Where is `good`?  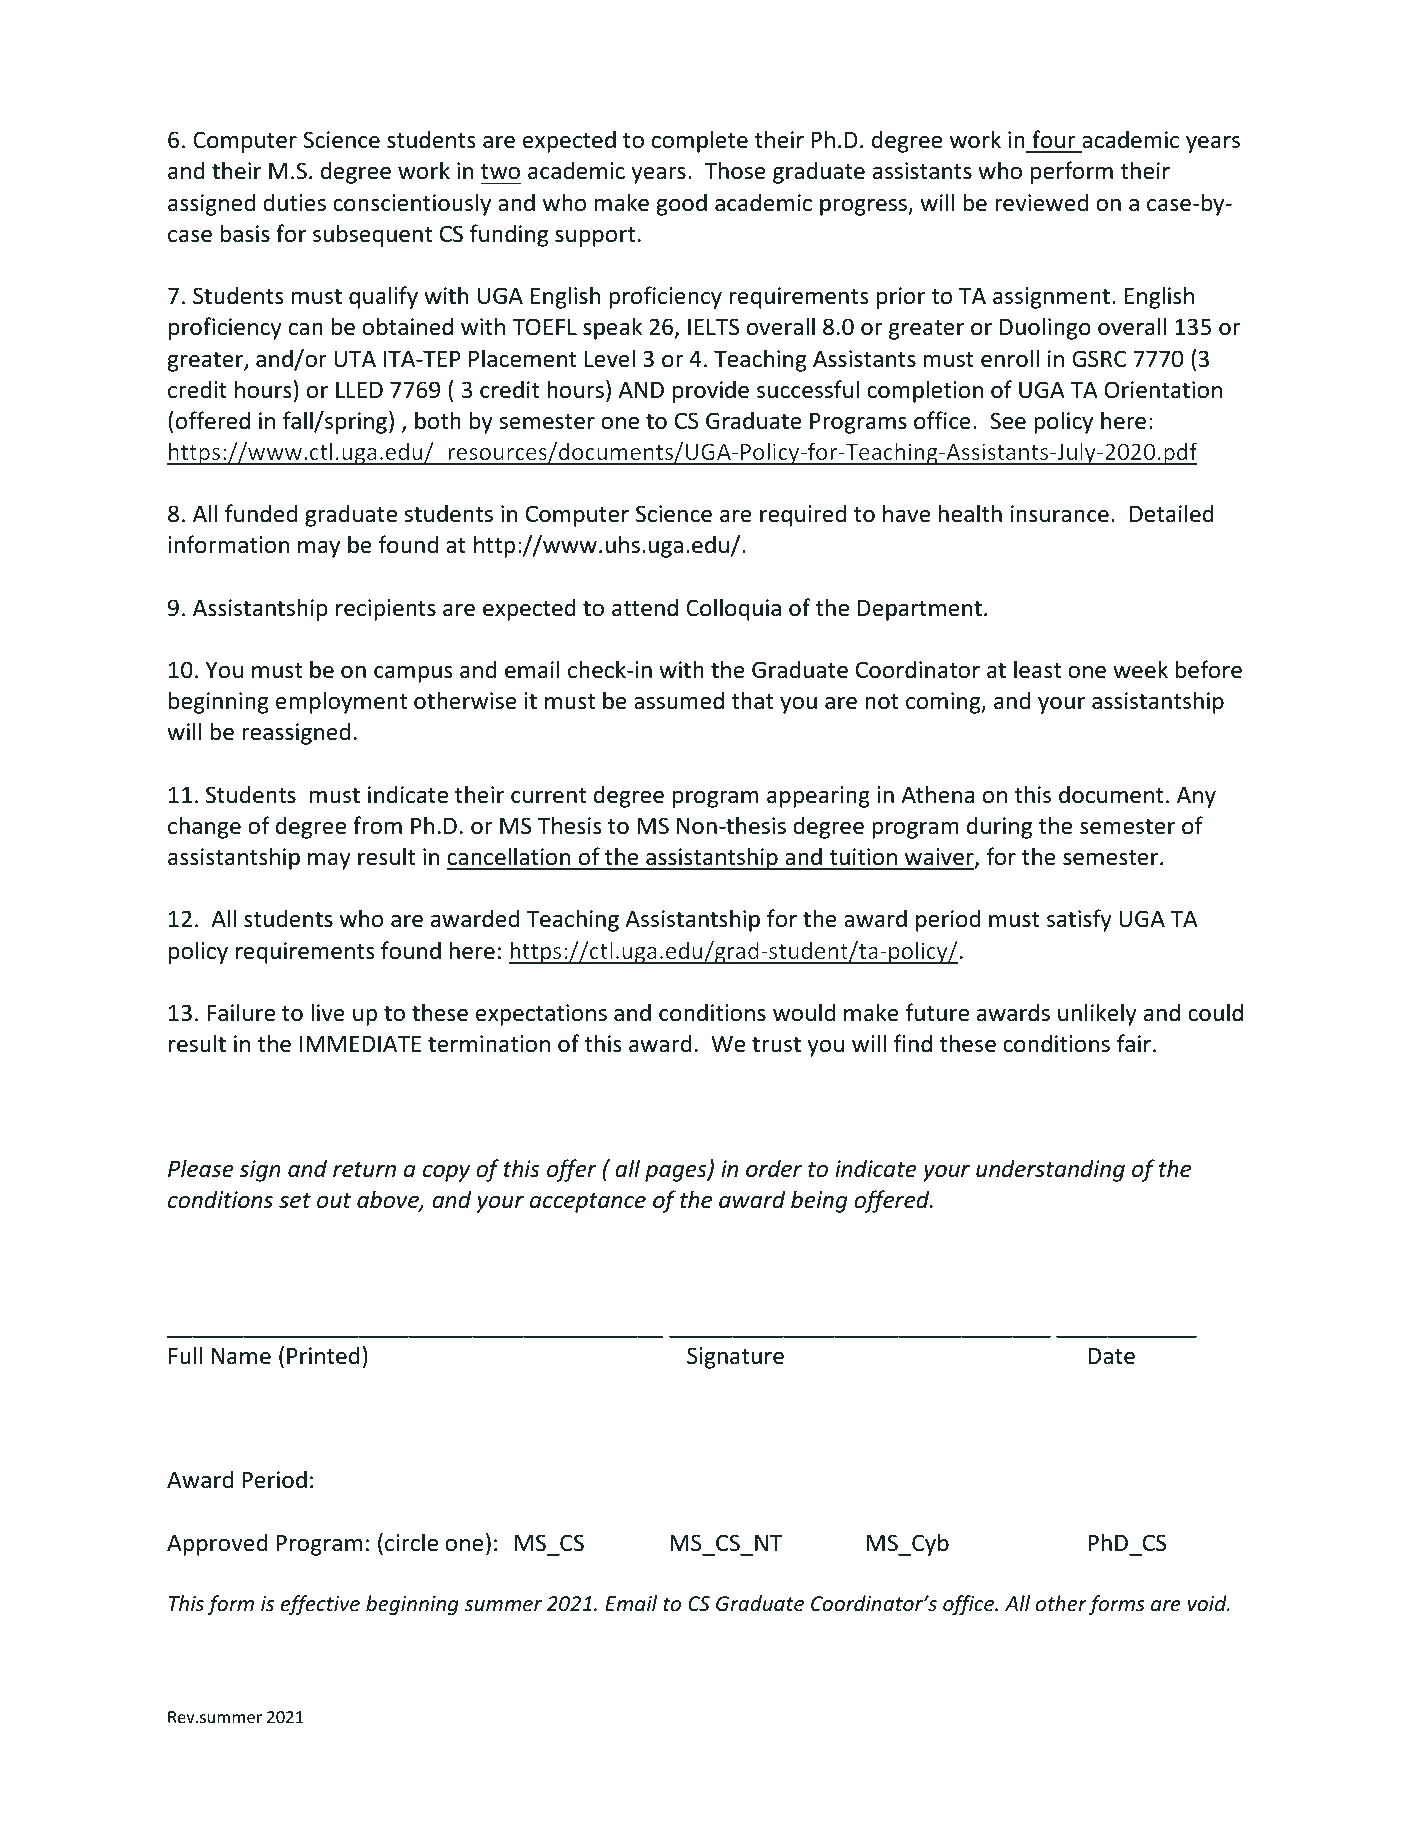 good is located at coordinates (681, 204).
